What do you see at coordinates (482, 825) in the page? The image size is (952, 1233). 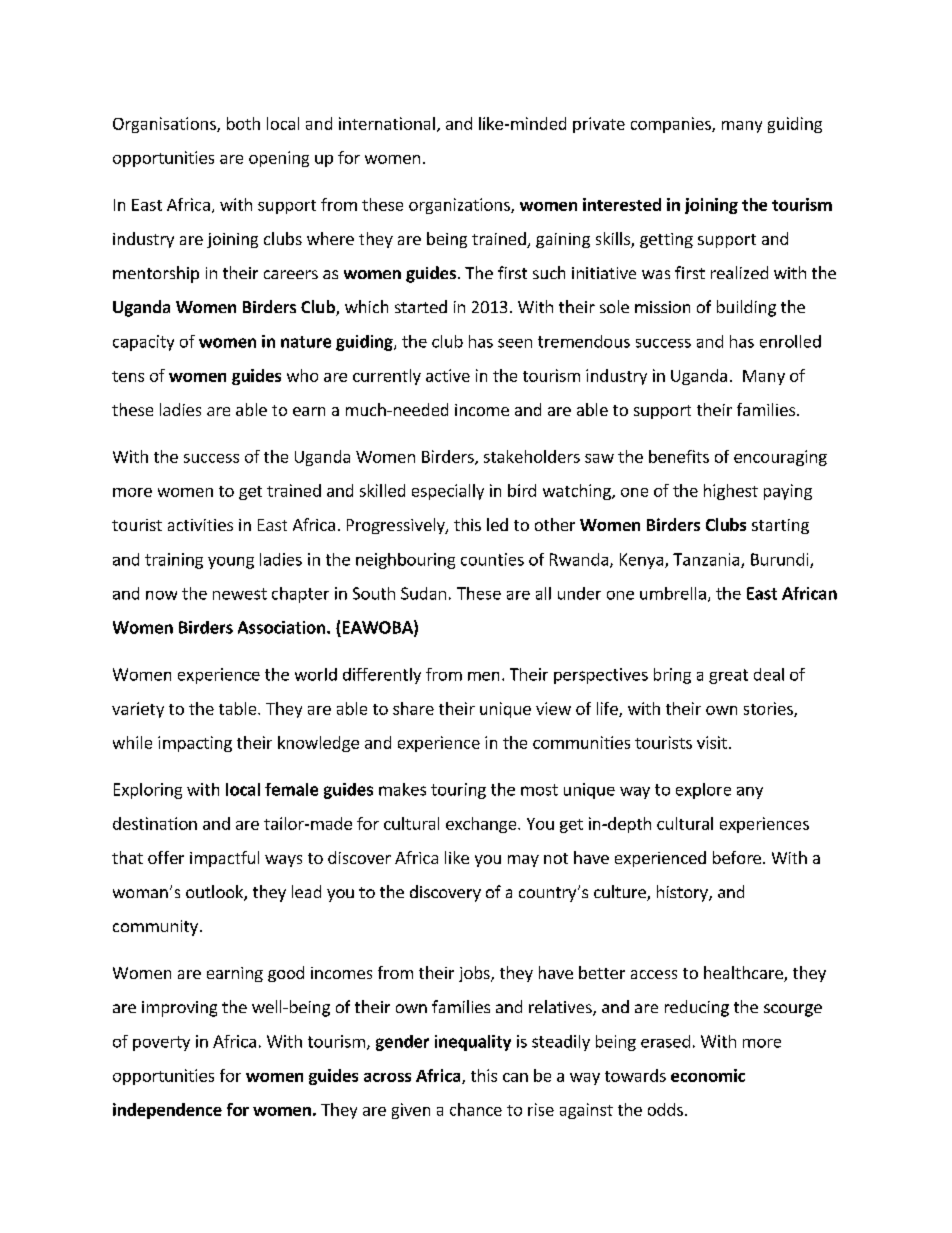 I see `exchange` at bounding box center [482, 825].
